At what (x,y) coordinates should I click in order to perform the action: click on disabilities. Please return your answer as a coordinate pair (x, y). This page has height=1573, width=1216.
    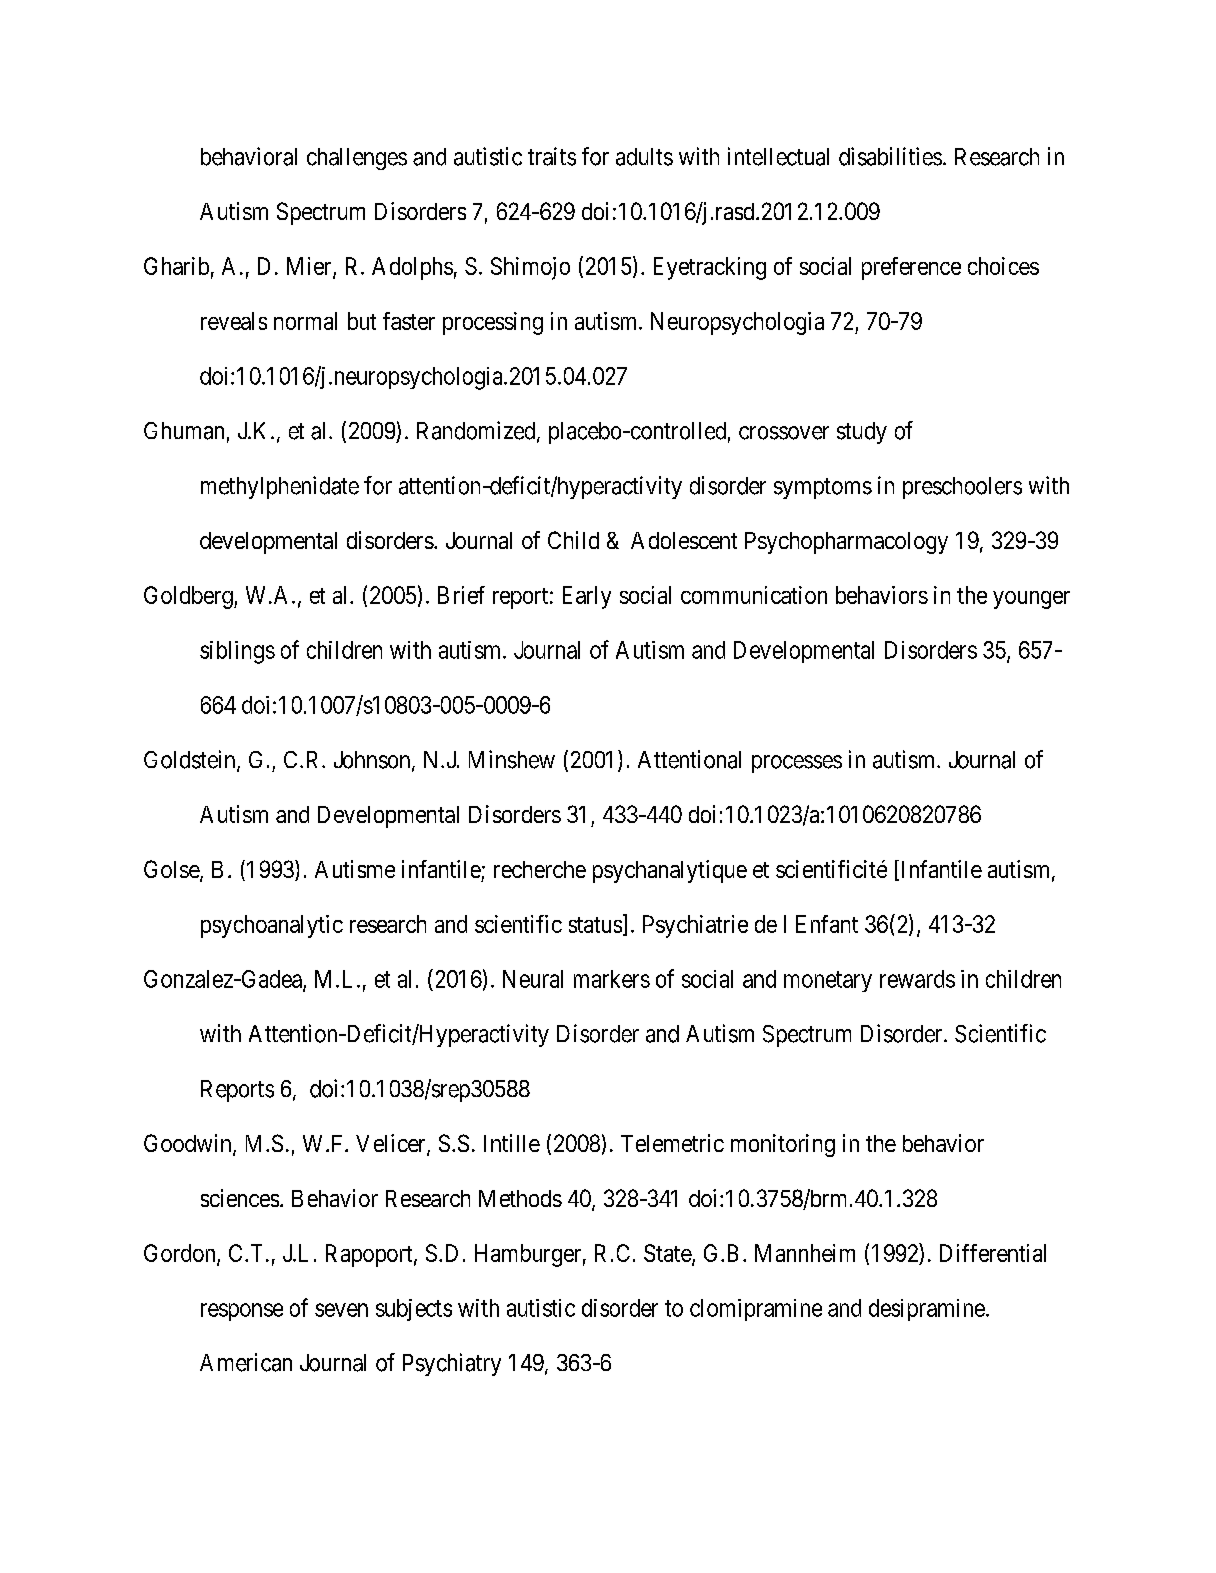
    Looking at the image, I should click on (890, 156).
